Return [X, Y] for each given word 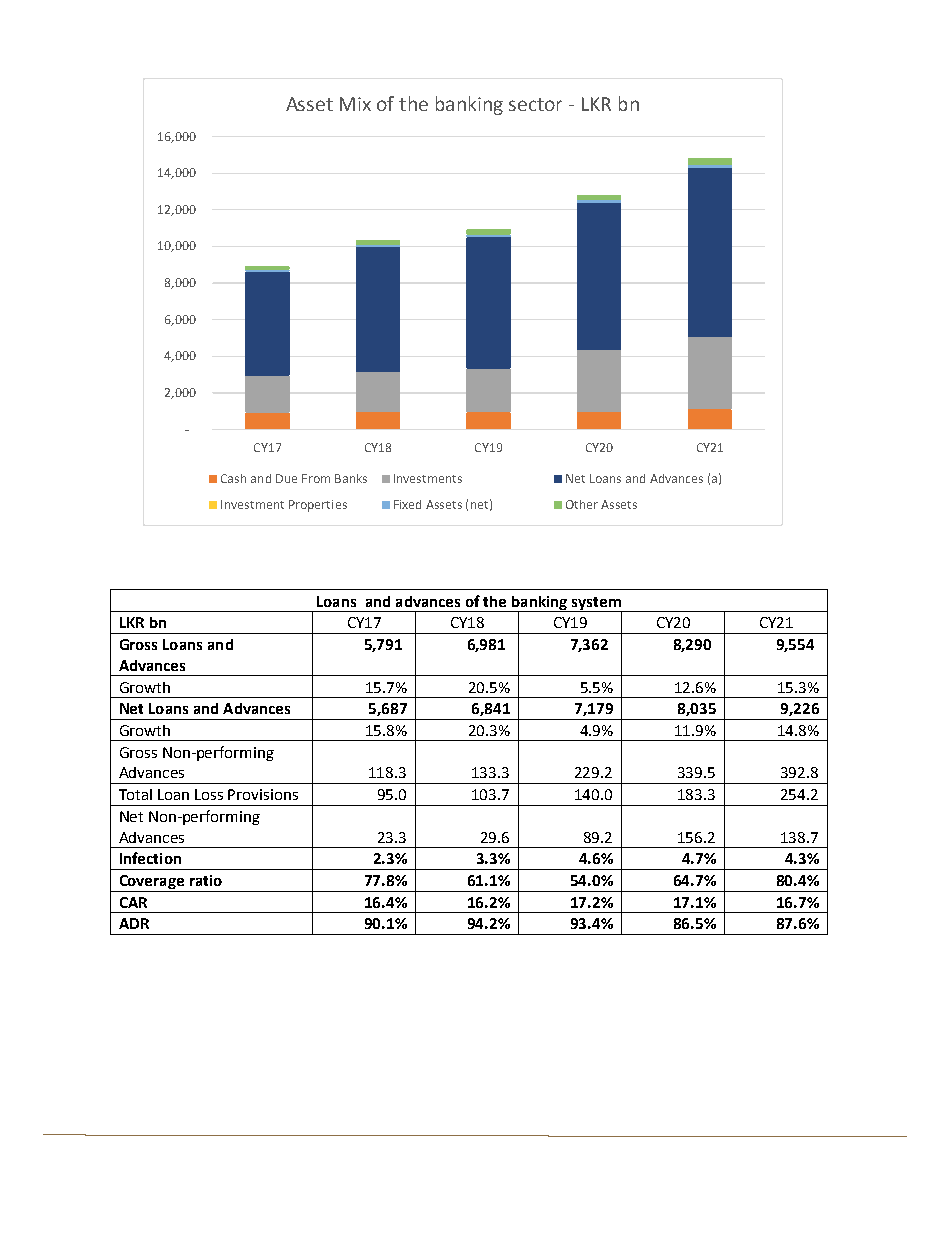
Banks [351, 478]
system [596, 604]
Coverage [151, 883]
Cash [233, 478]
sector [535, 104]
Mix [355, 104]
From [316, 478]
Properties [318, 506]
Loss [209, 794]
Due [286, 478]
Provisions [263, 794]
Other [582, 504]
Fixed [407, 504]
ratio [206, 880]
